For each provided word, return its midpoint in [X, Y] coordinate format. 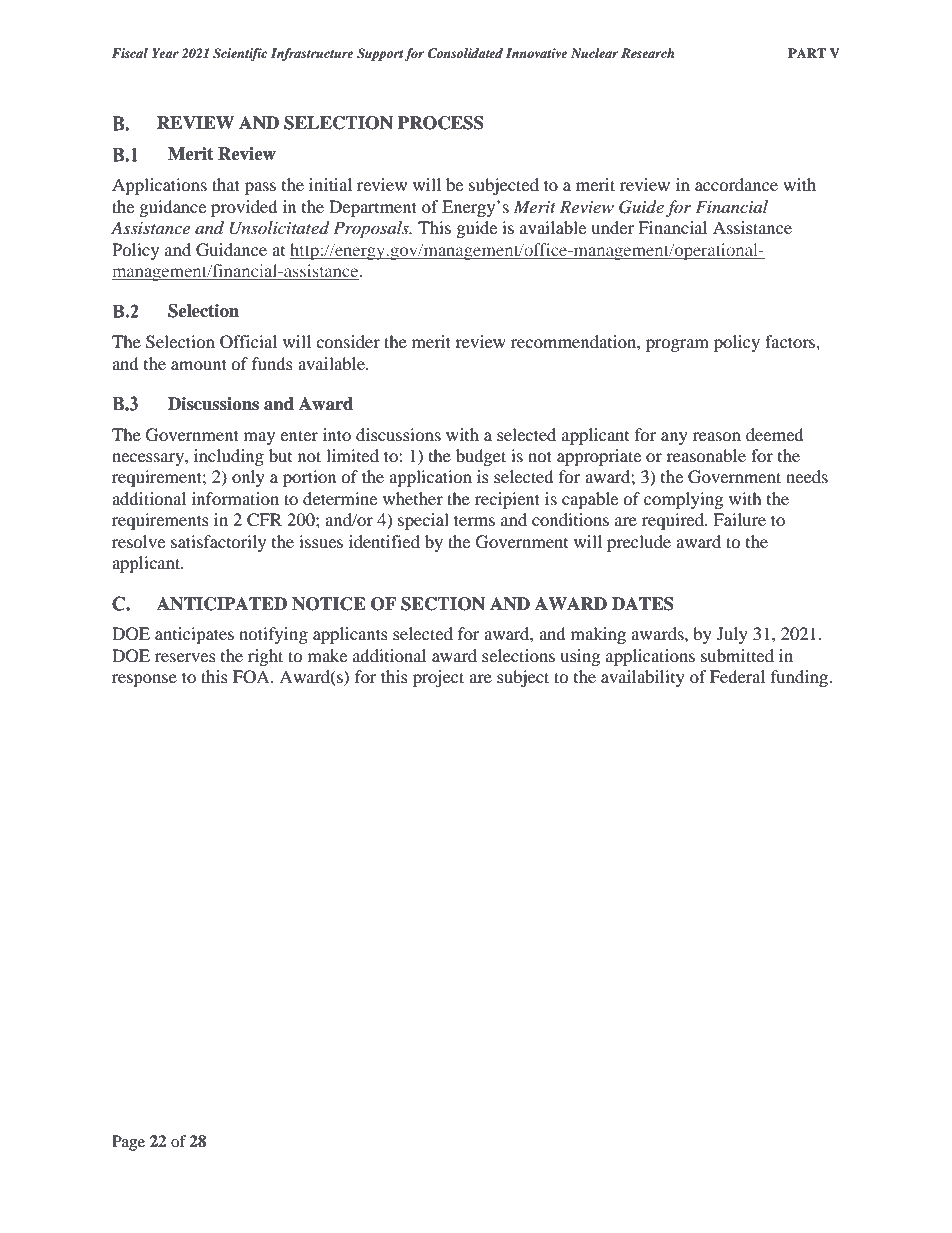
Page [128, 1143]
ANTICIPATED [222, 604]
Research [647, 53]
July [732, 635]
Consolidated [465, 53]
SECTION [443, 604]
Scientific [240, 54]
